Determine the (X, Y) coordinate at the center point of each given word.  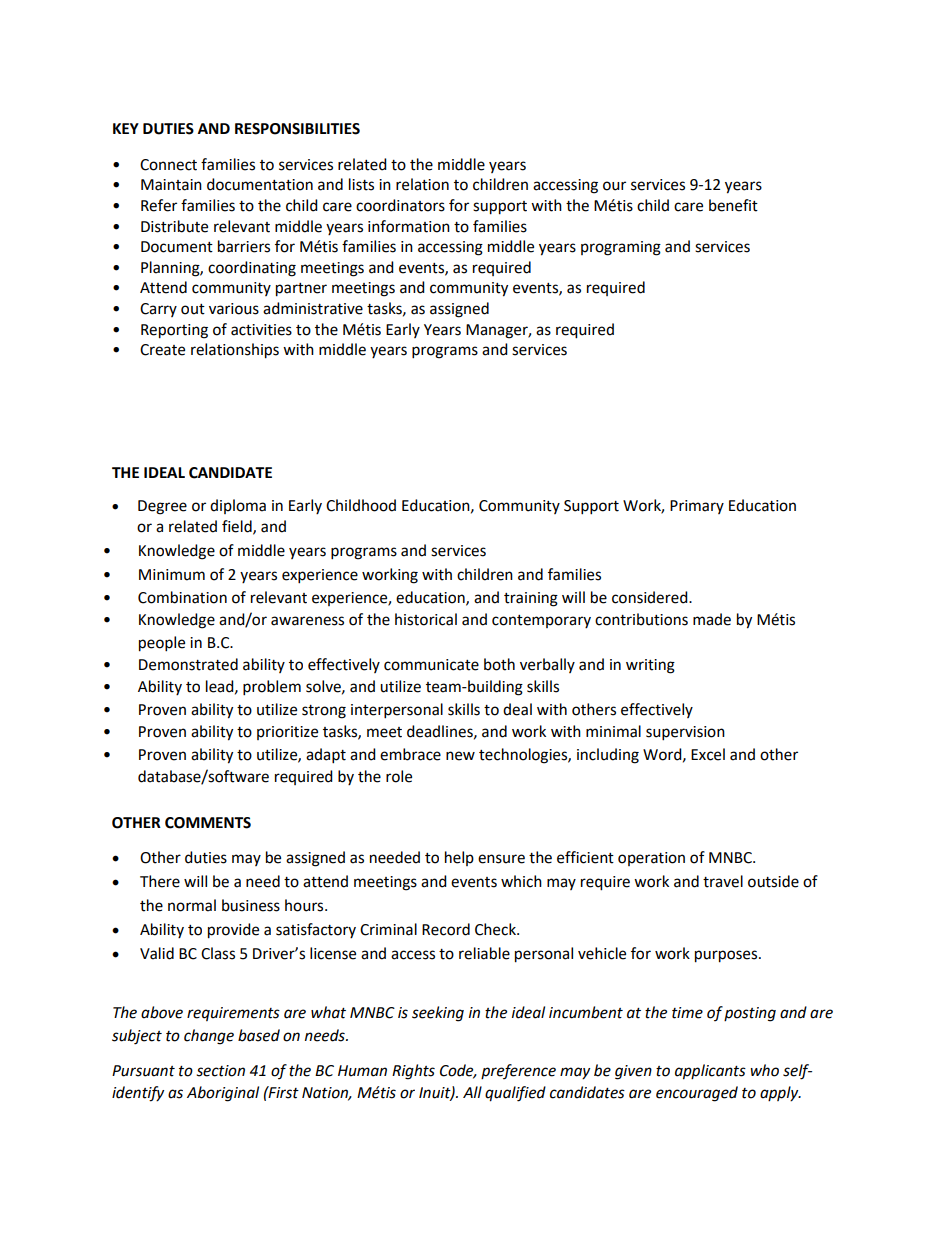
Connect (168, 165)
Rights (413, 1072)
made (712, 619)
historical (426, 619)
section (220, 1071)
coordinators (400, 205)
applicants (710, 1072)
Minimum (172, 575)
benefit (733, 205)
